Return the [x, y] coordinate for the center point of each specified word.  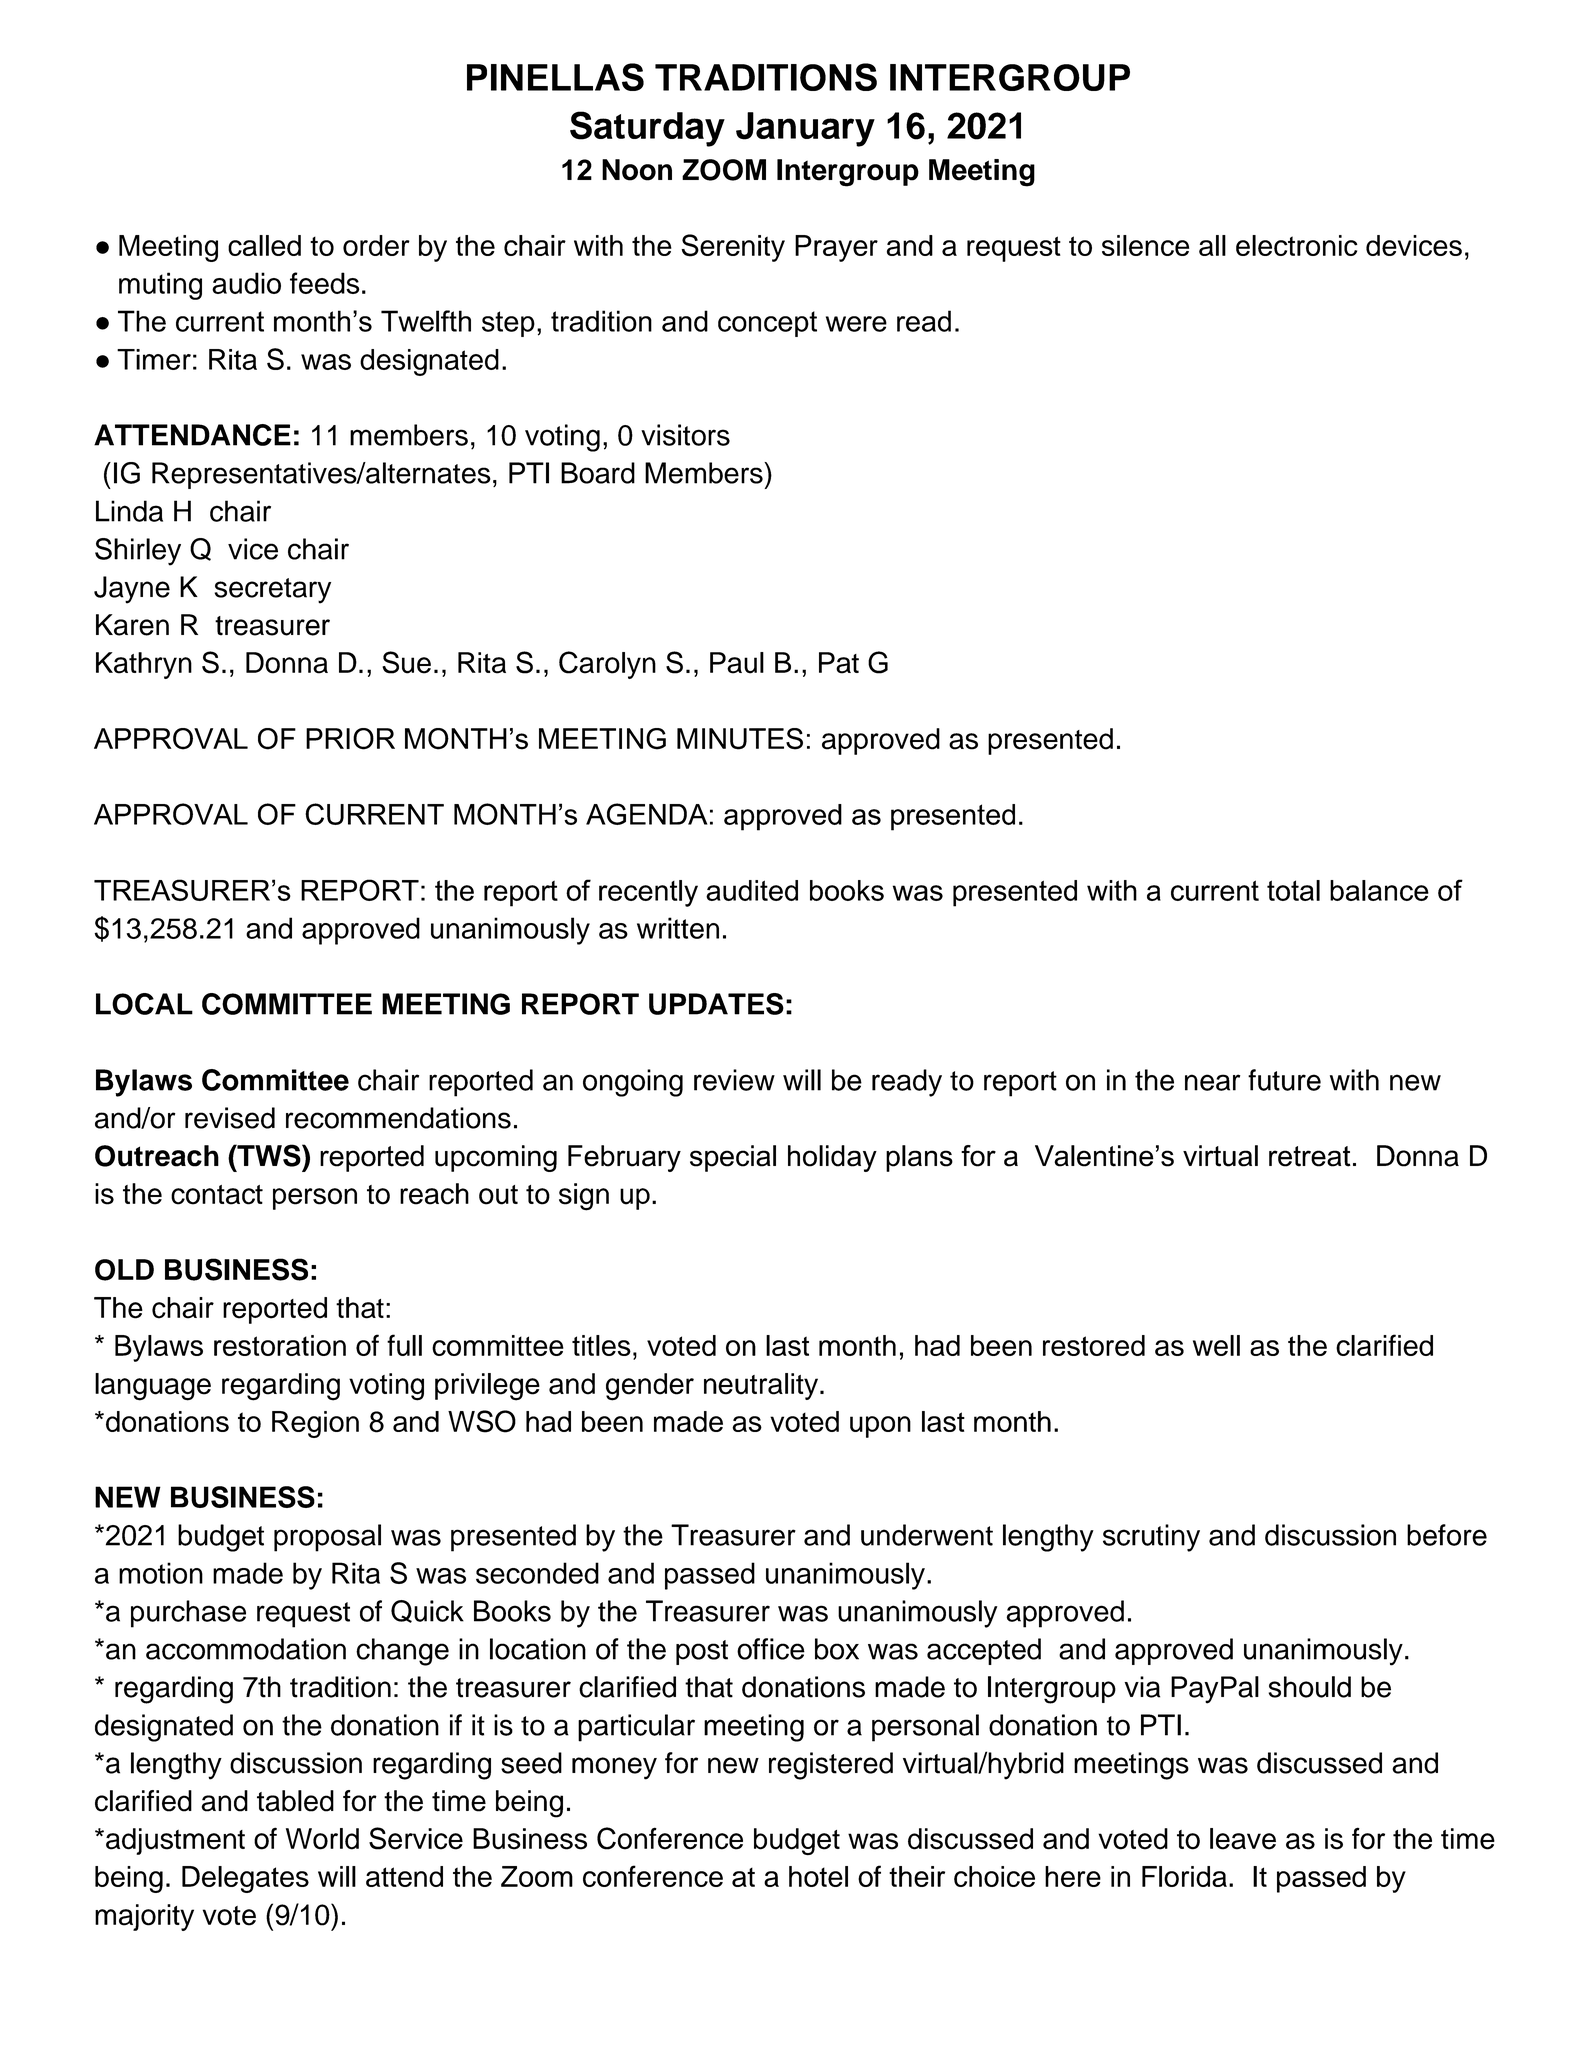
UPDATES [716, 1004]
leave [1243, 1839]
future [1284, 1080]
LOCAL [144, 1004]
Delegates [245, 1879]
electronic [1297, 245]
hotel [818, 1876]
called [264, 245]
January [805, 129]
